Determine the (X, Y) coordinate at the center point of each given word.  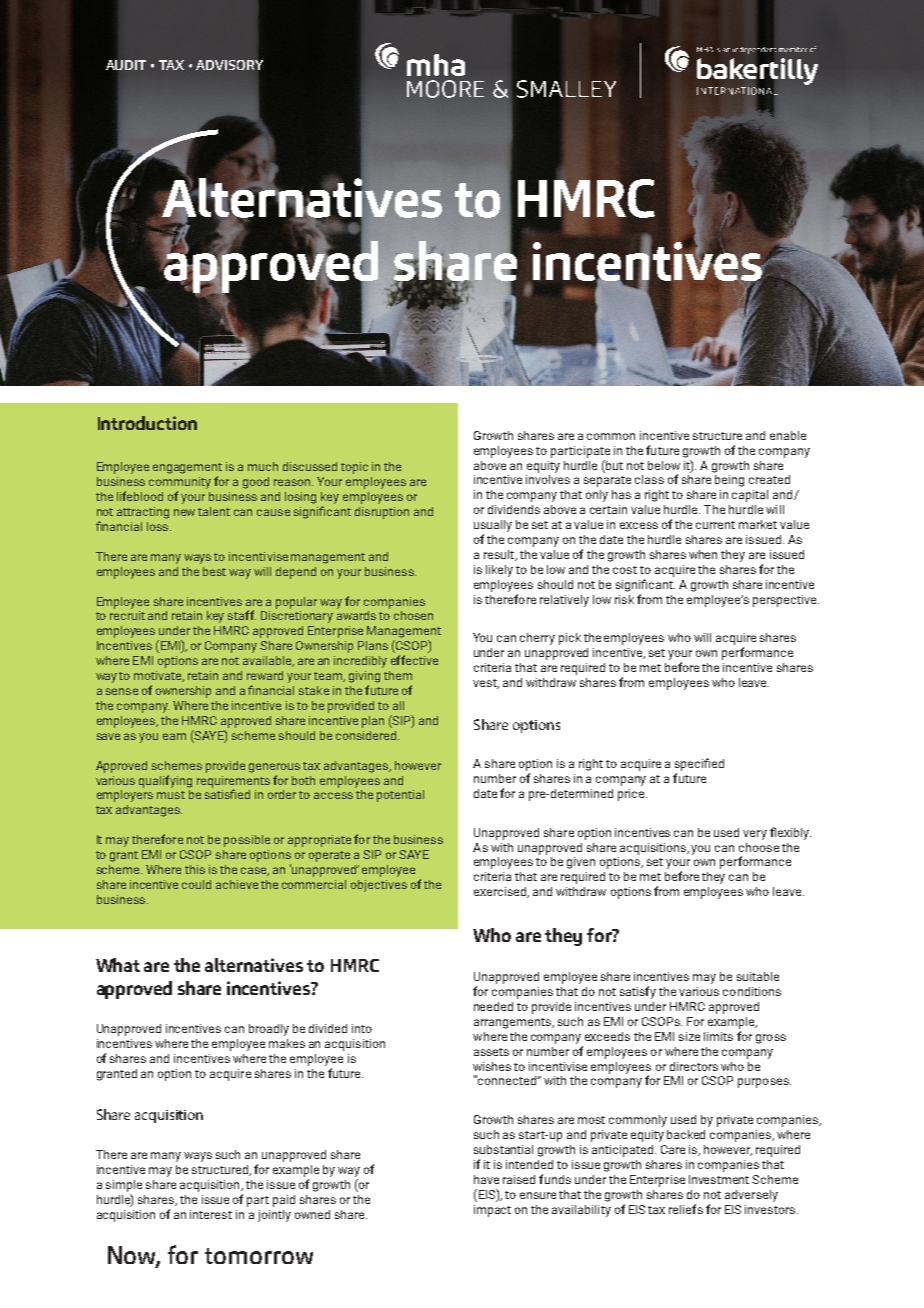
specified (699, 764)
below (664, 465)
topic (354, 468)
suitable (758, 976)
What (118, 965)
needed (493, 1006)
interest (211, 1214)
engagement (187, 468)
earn (174, 736)
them (398, 675)
